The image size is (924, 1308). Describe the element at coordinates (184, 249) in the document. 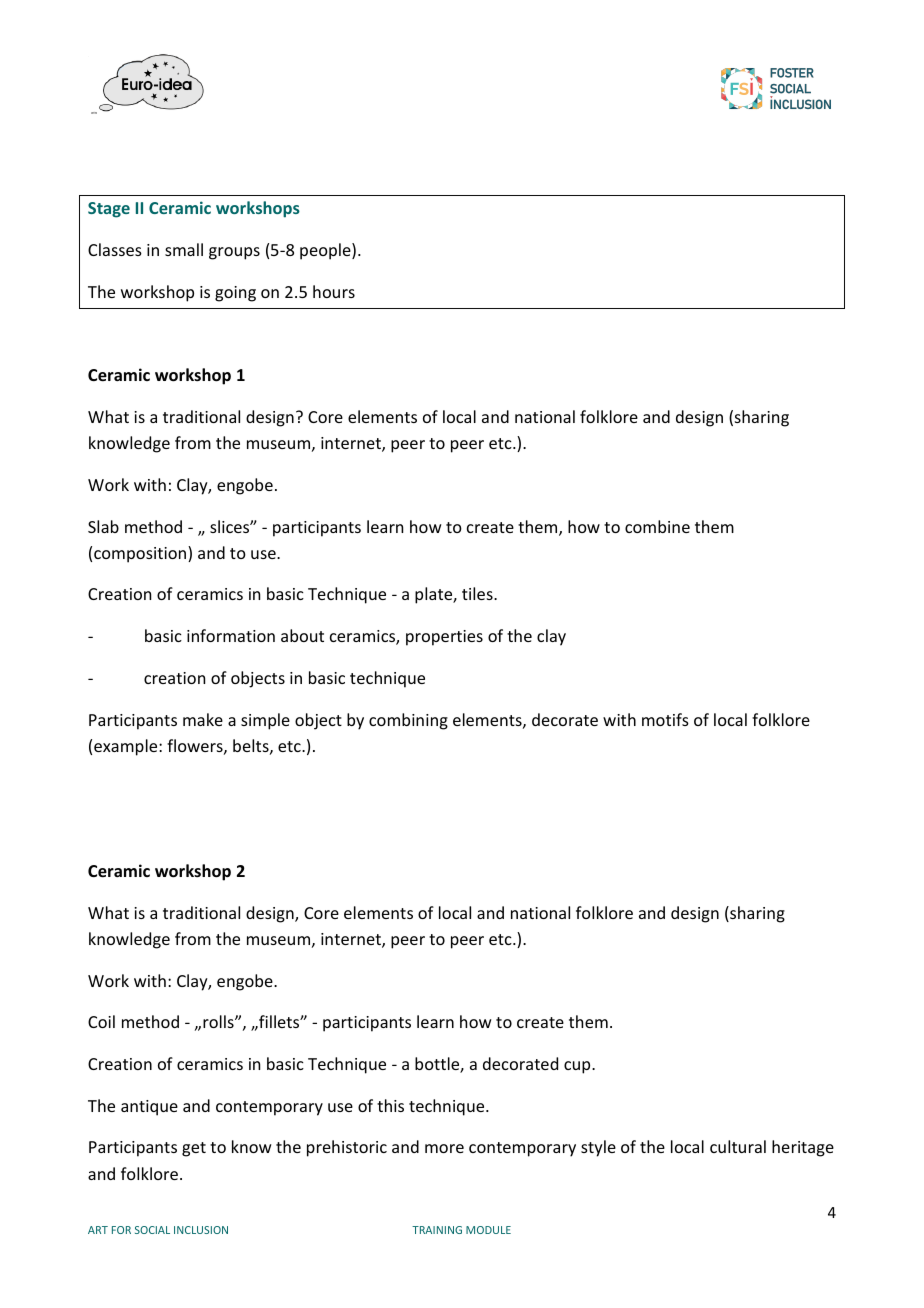

I see `small` at that location.
